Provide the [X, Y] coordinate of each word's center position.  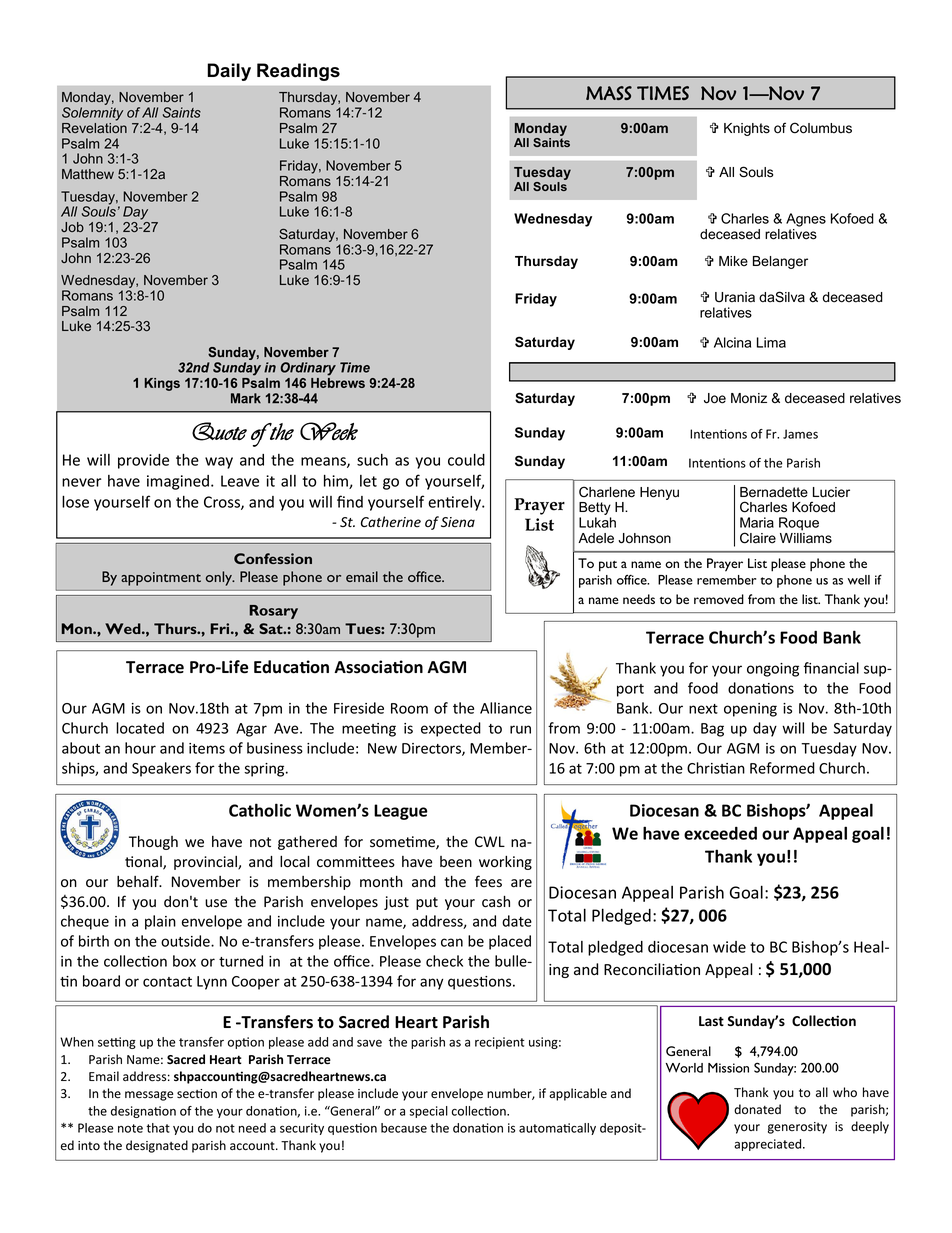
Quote [219, 431]
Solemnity [92, 114]
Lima [771, 342]
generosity [797, 1128]
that [158, 1128]
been [456, 861]
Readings [298, 72]
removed [719, 599]
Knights [747, 129]
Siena [458, 522]
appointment [161, 579]
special [429, 1112]
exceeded [720, 833]
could [466, 459]
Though [153, 843]
